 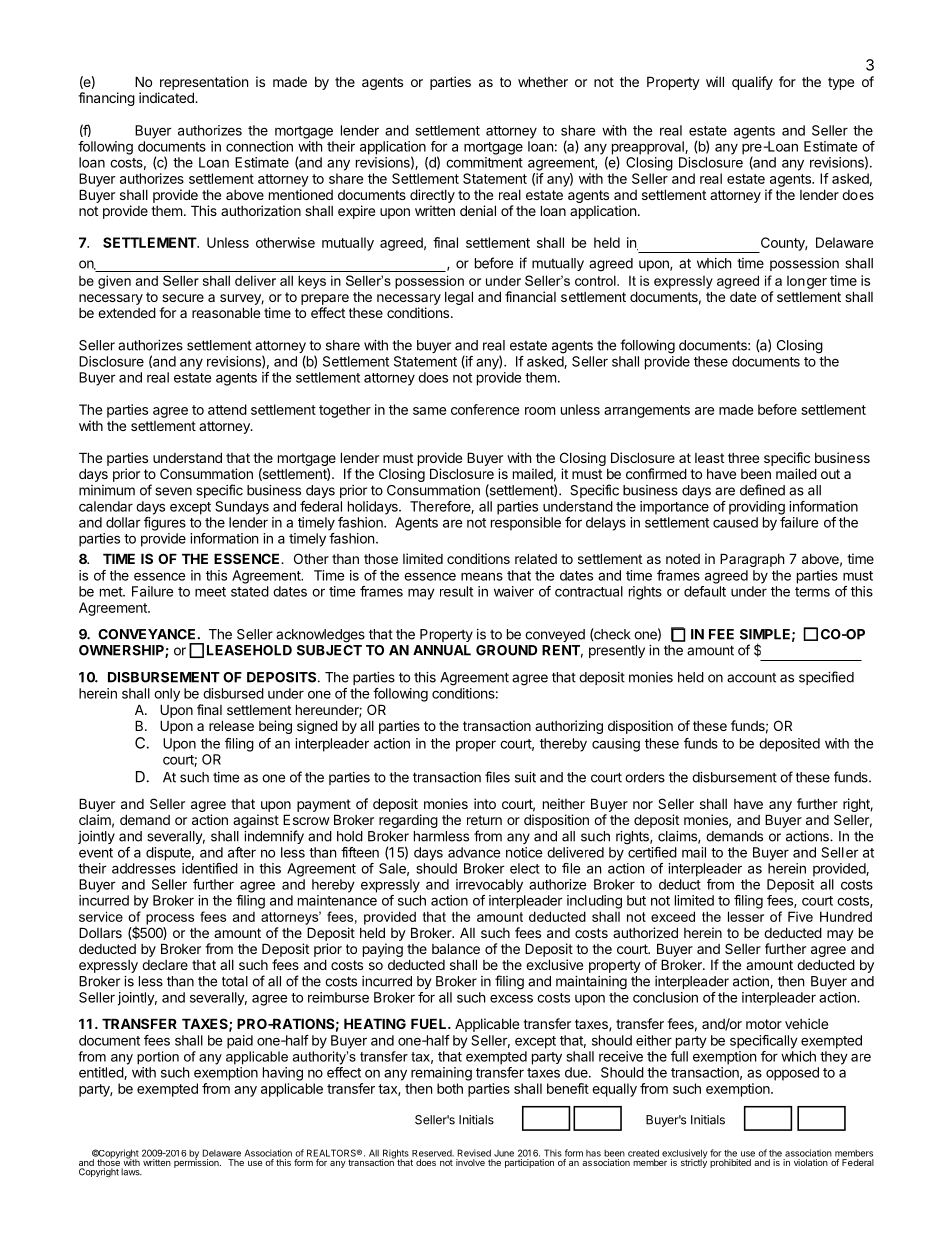 I want to click on Revised, so click(x=474, y=1153).
